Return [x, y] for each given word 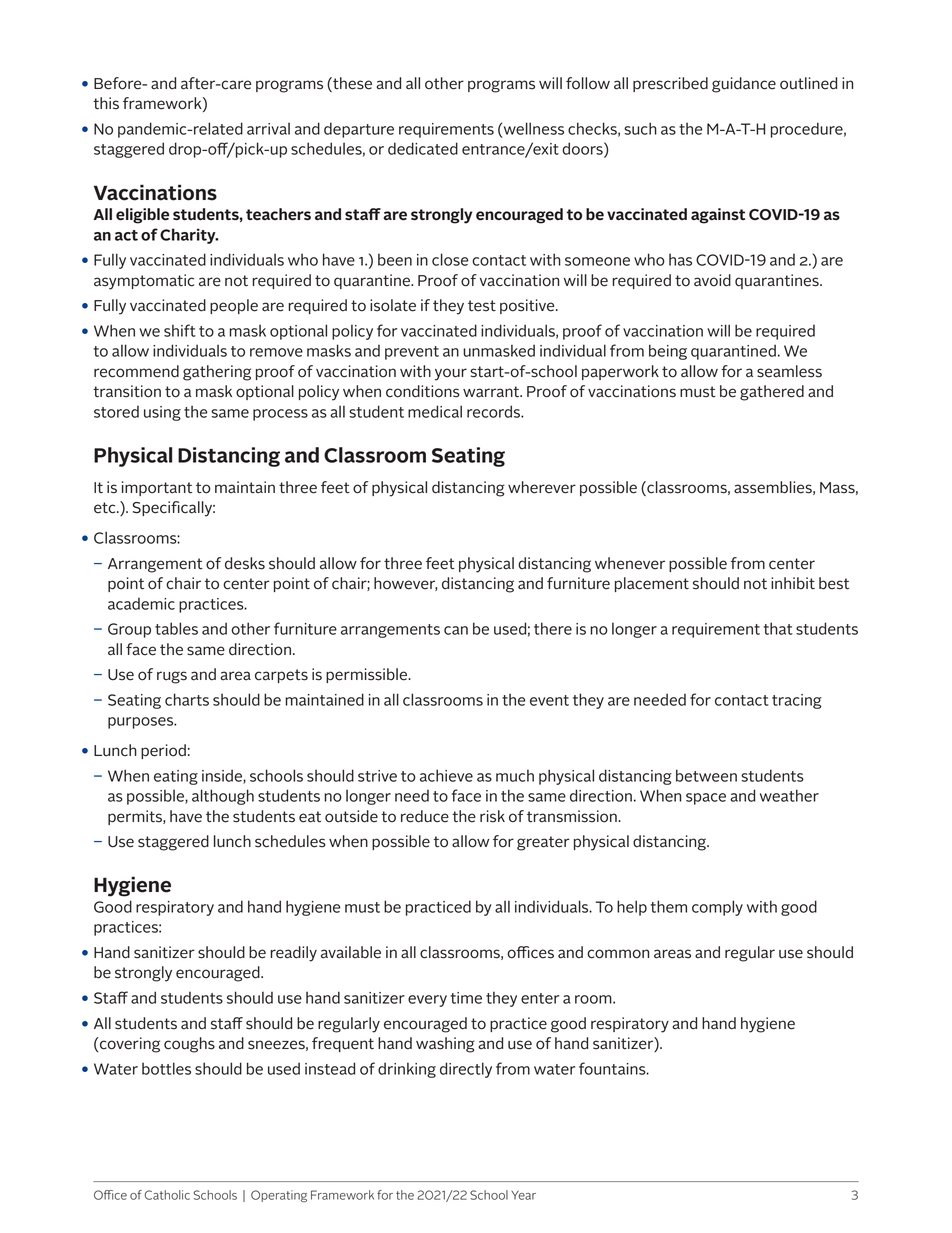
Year [523, 1195]
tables [176, 628]
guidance [744, 85]
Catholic [167, 1195]
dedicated [423, 148]
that [778, 628]
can [456, 630]
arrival [268, 128]
